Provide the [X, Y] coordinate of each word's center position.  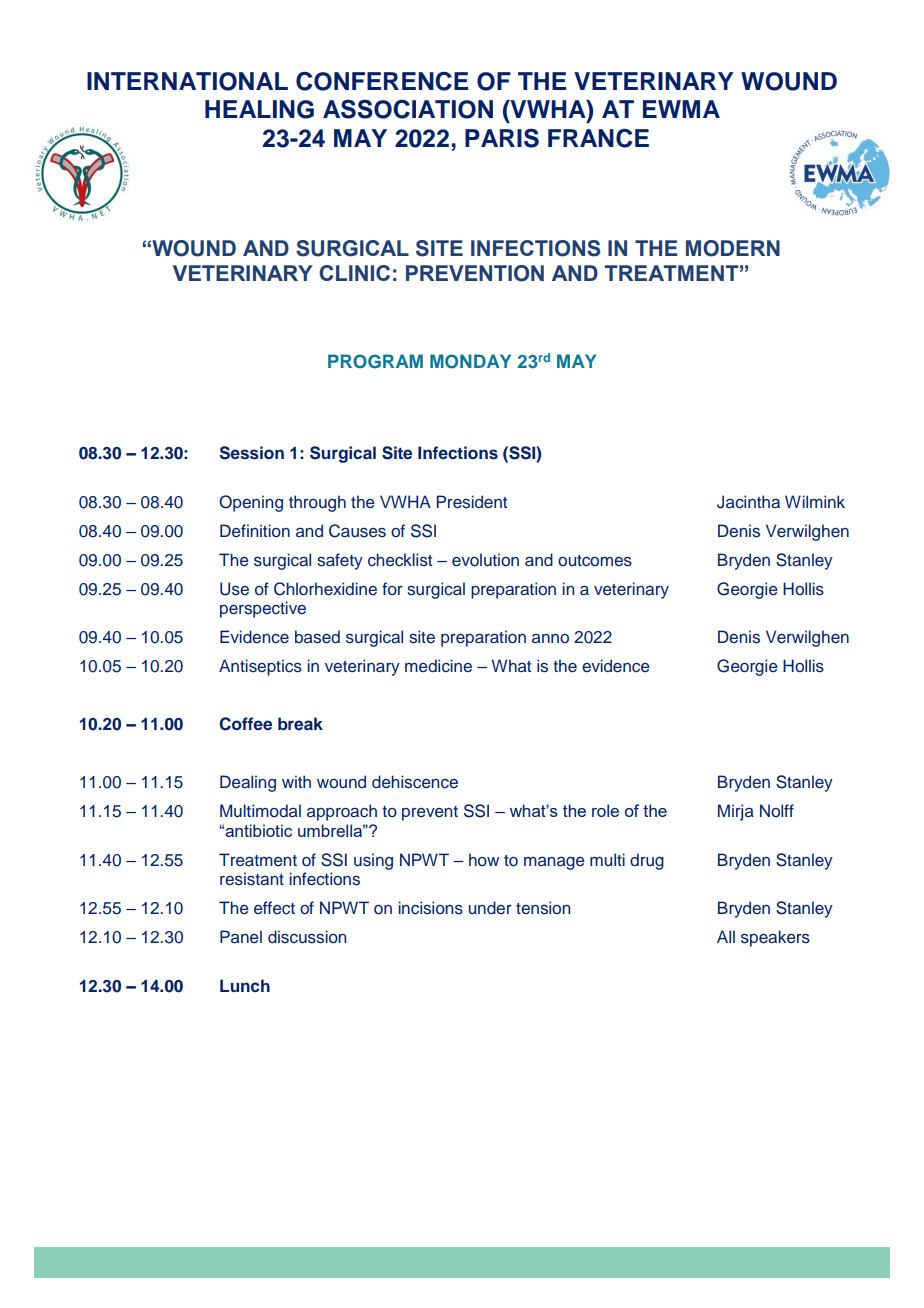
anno [550, 638]
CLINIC [354, 273]
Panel [241, 936]
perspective [263, 609]
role [605, 810]
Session [251, 453]
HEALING [259, 109]
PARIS [502, 138]
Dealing [248, 783]
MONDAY [470, 361]
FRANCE [598, 138]
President [471, 502]
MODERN [733, 248]
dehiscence [415, 782]
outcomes [595, 561]
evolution [485, 560]
